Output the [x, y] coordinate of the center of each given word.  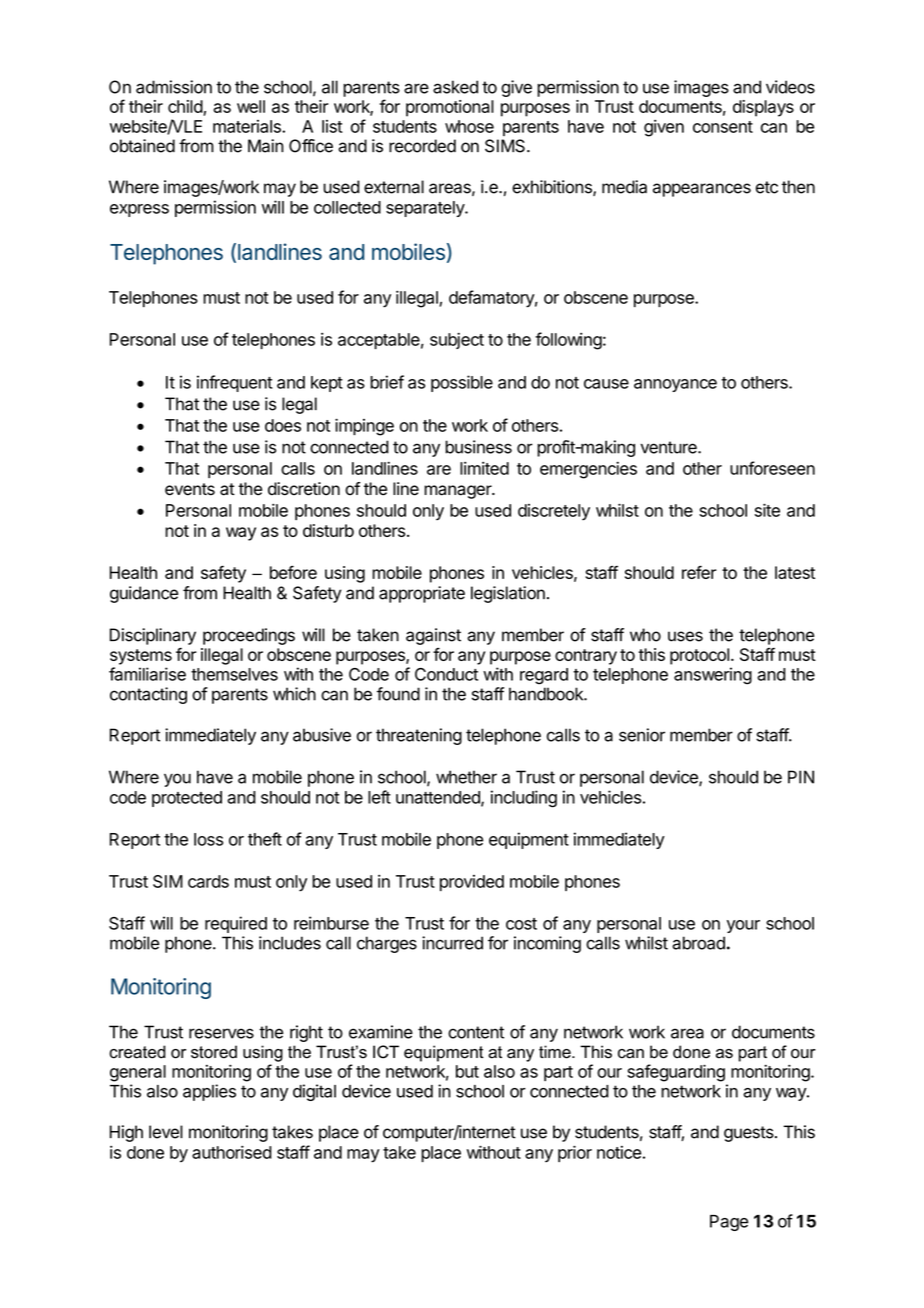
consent [723, 127]
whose [469, 126]
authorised [232, 1152]
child [185, 106]
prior [575, 1153]
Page [729, 1223]
